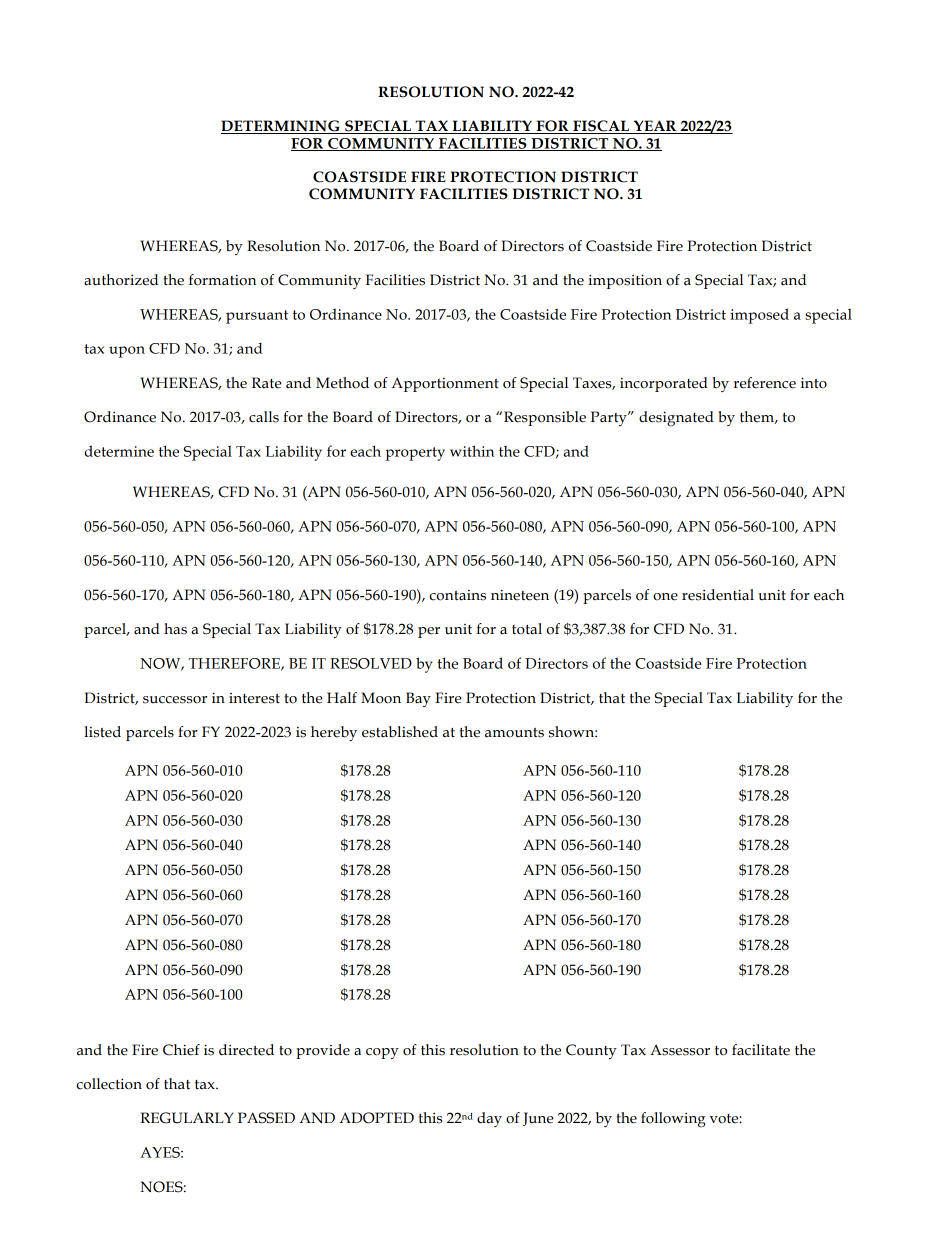 The width and height of the screenshot is (952, 1233). I want to click on facilitate, so click(761, 1050).
